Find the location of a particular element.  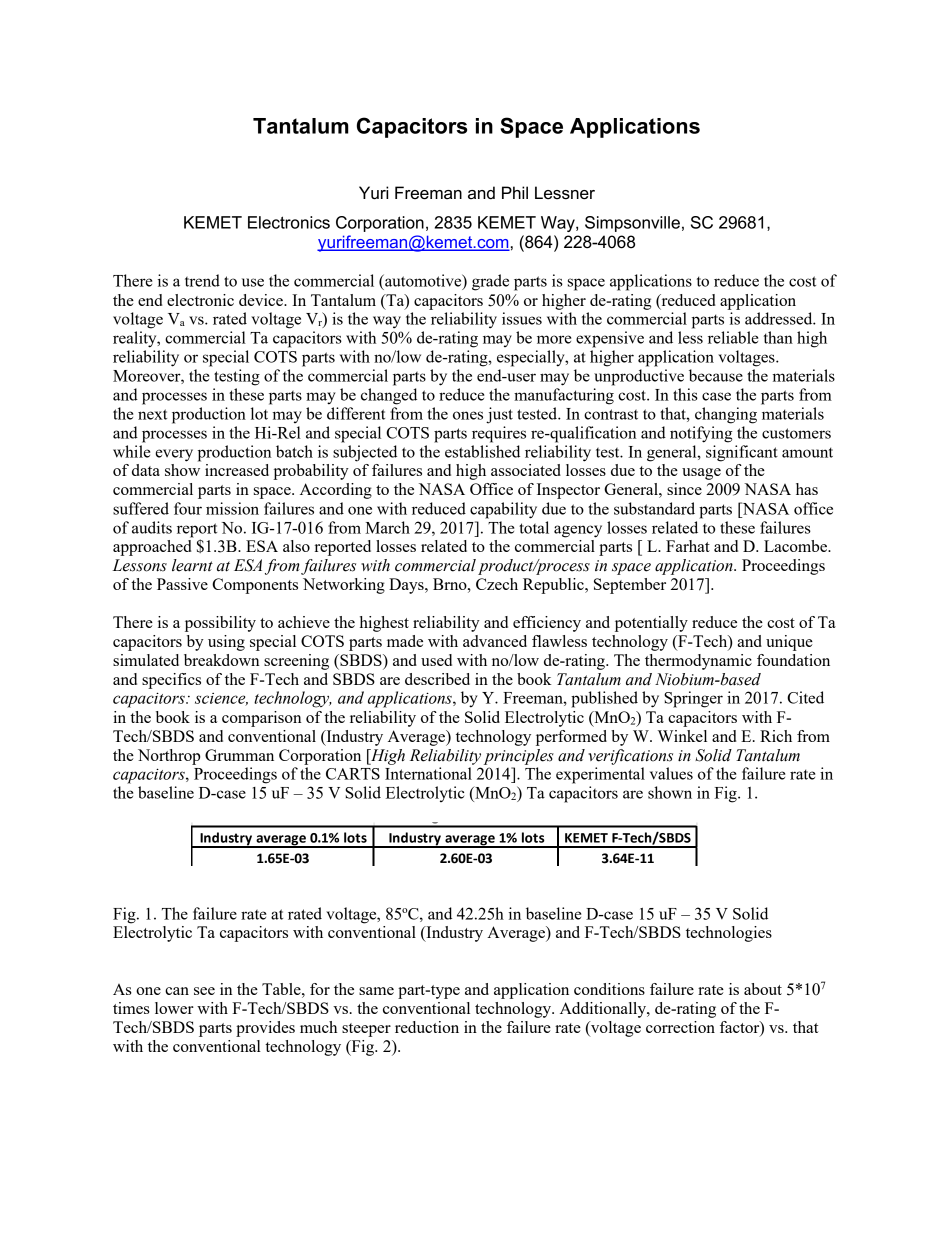

Grumman is located at coordinates (239, 755).
